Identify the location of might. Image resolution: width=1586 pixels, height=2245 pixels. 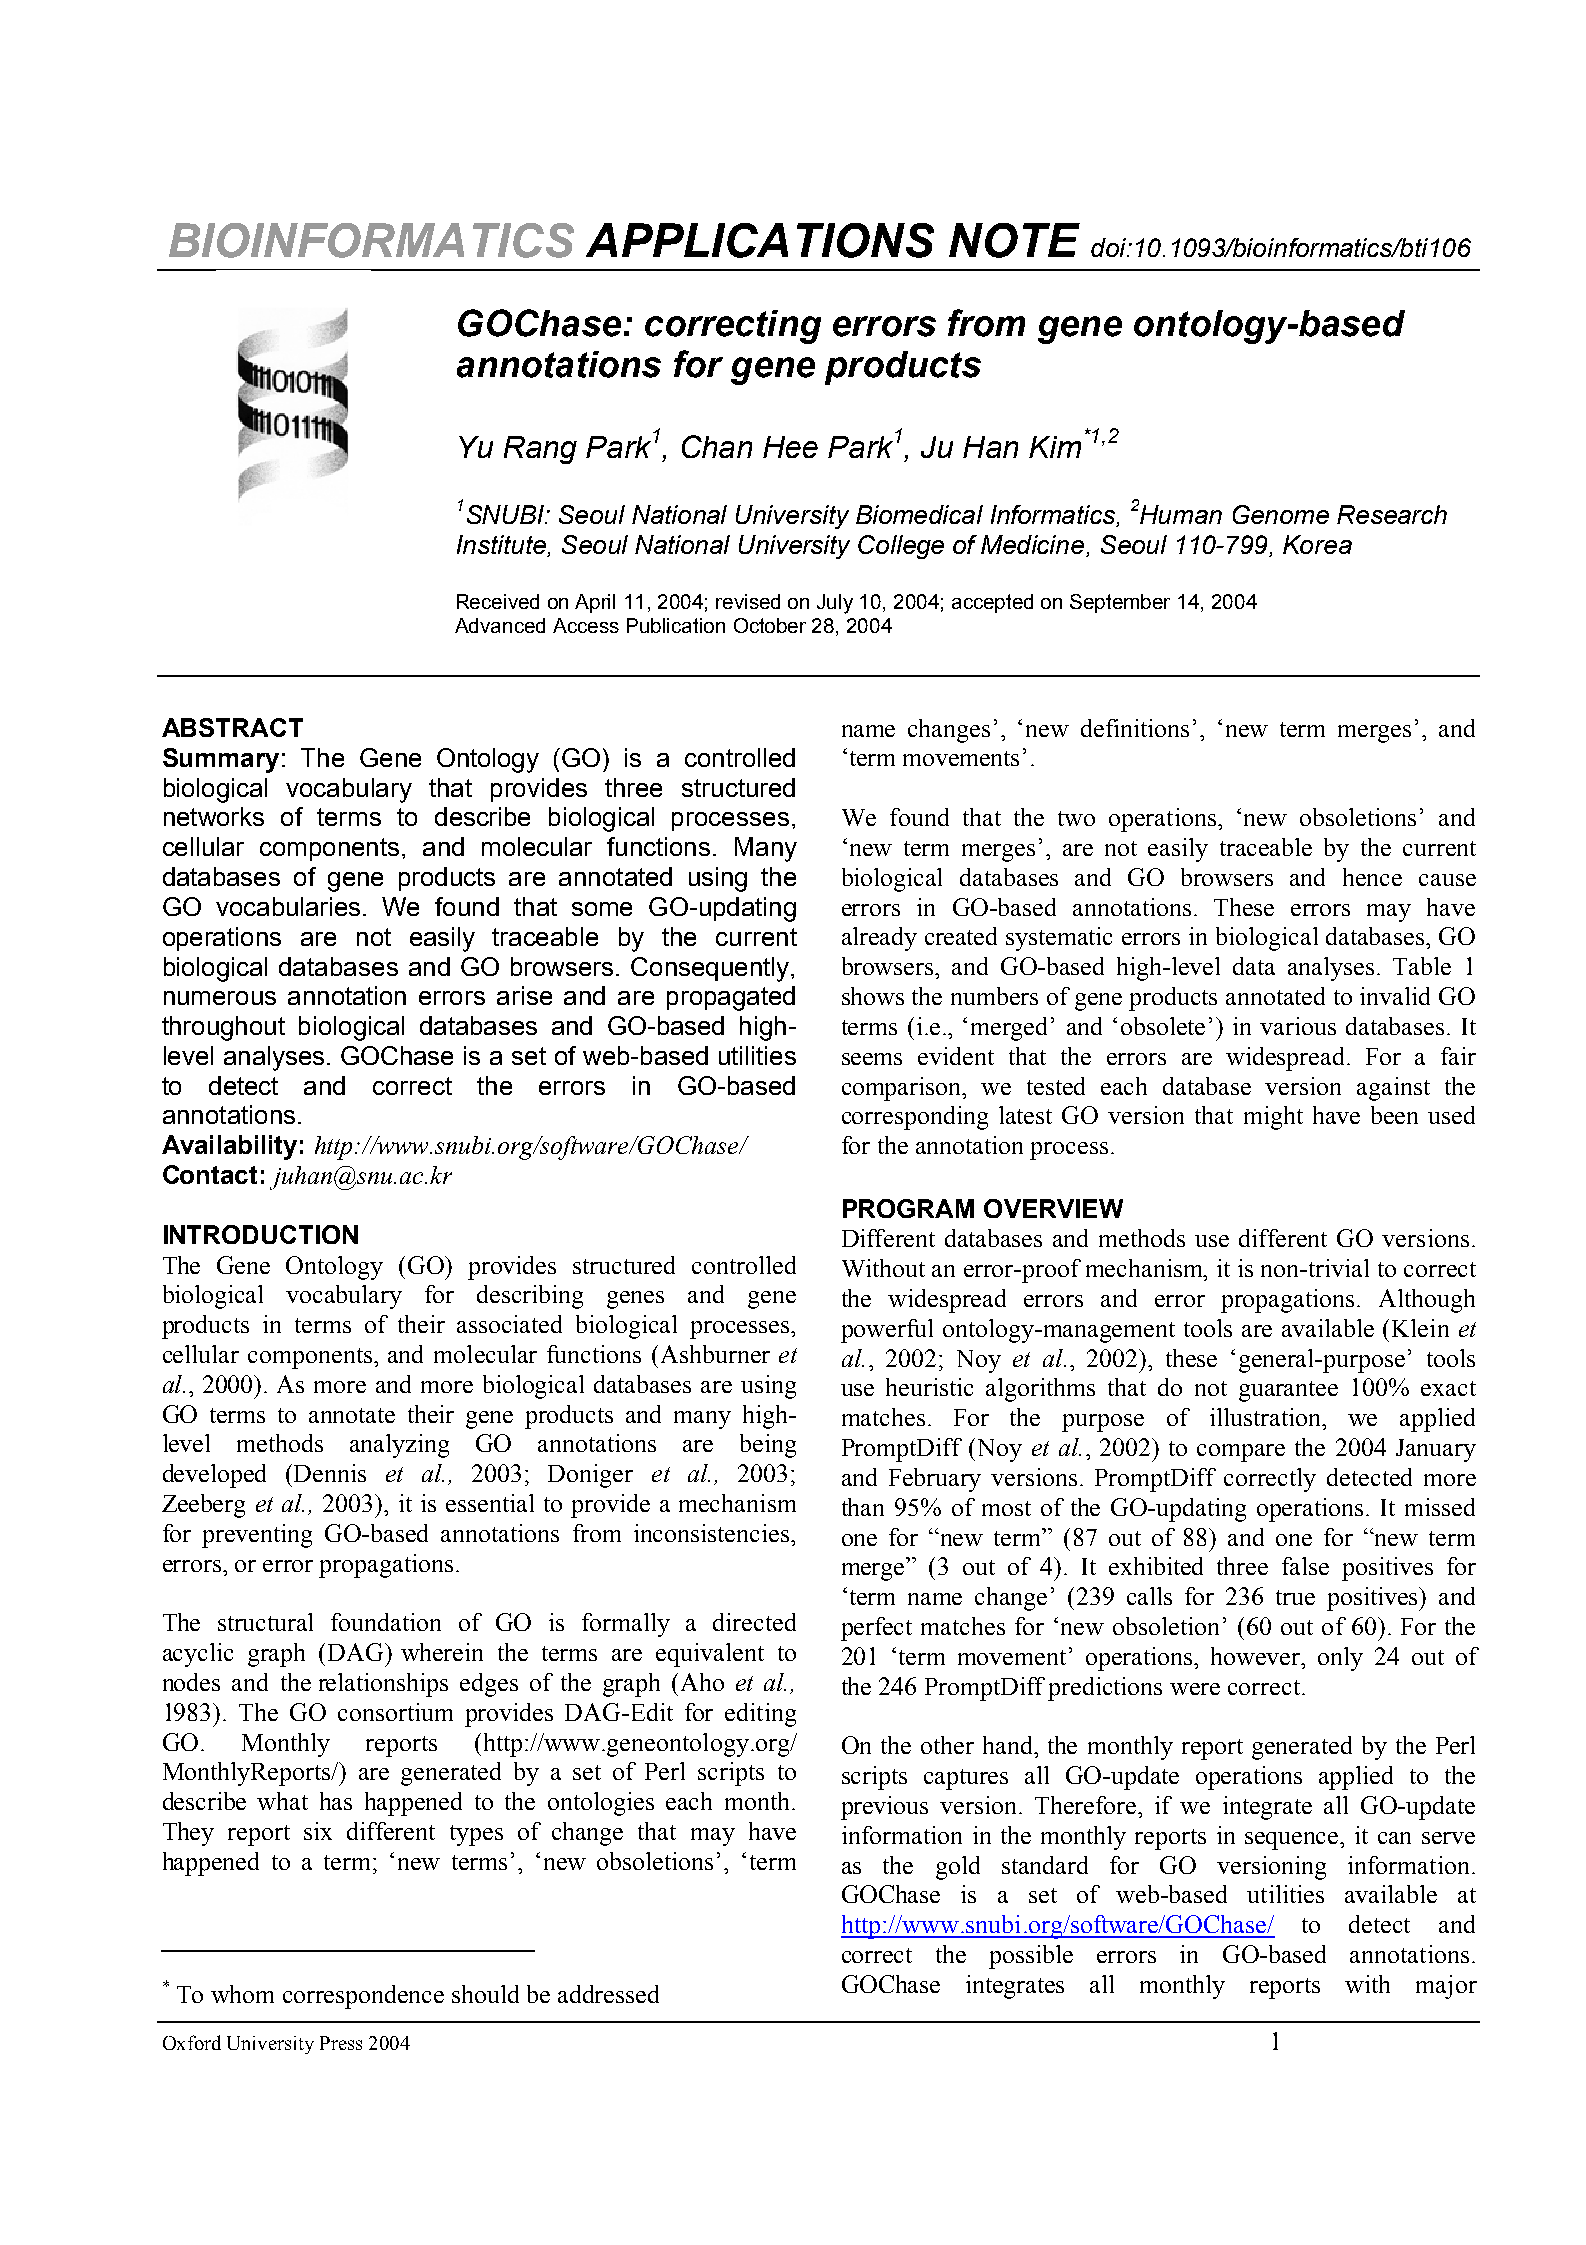
(1273, 1118).
